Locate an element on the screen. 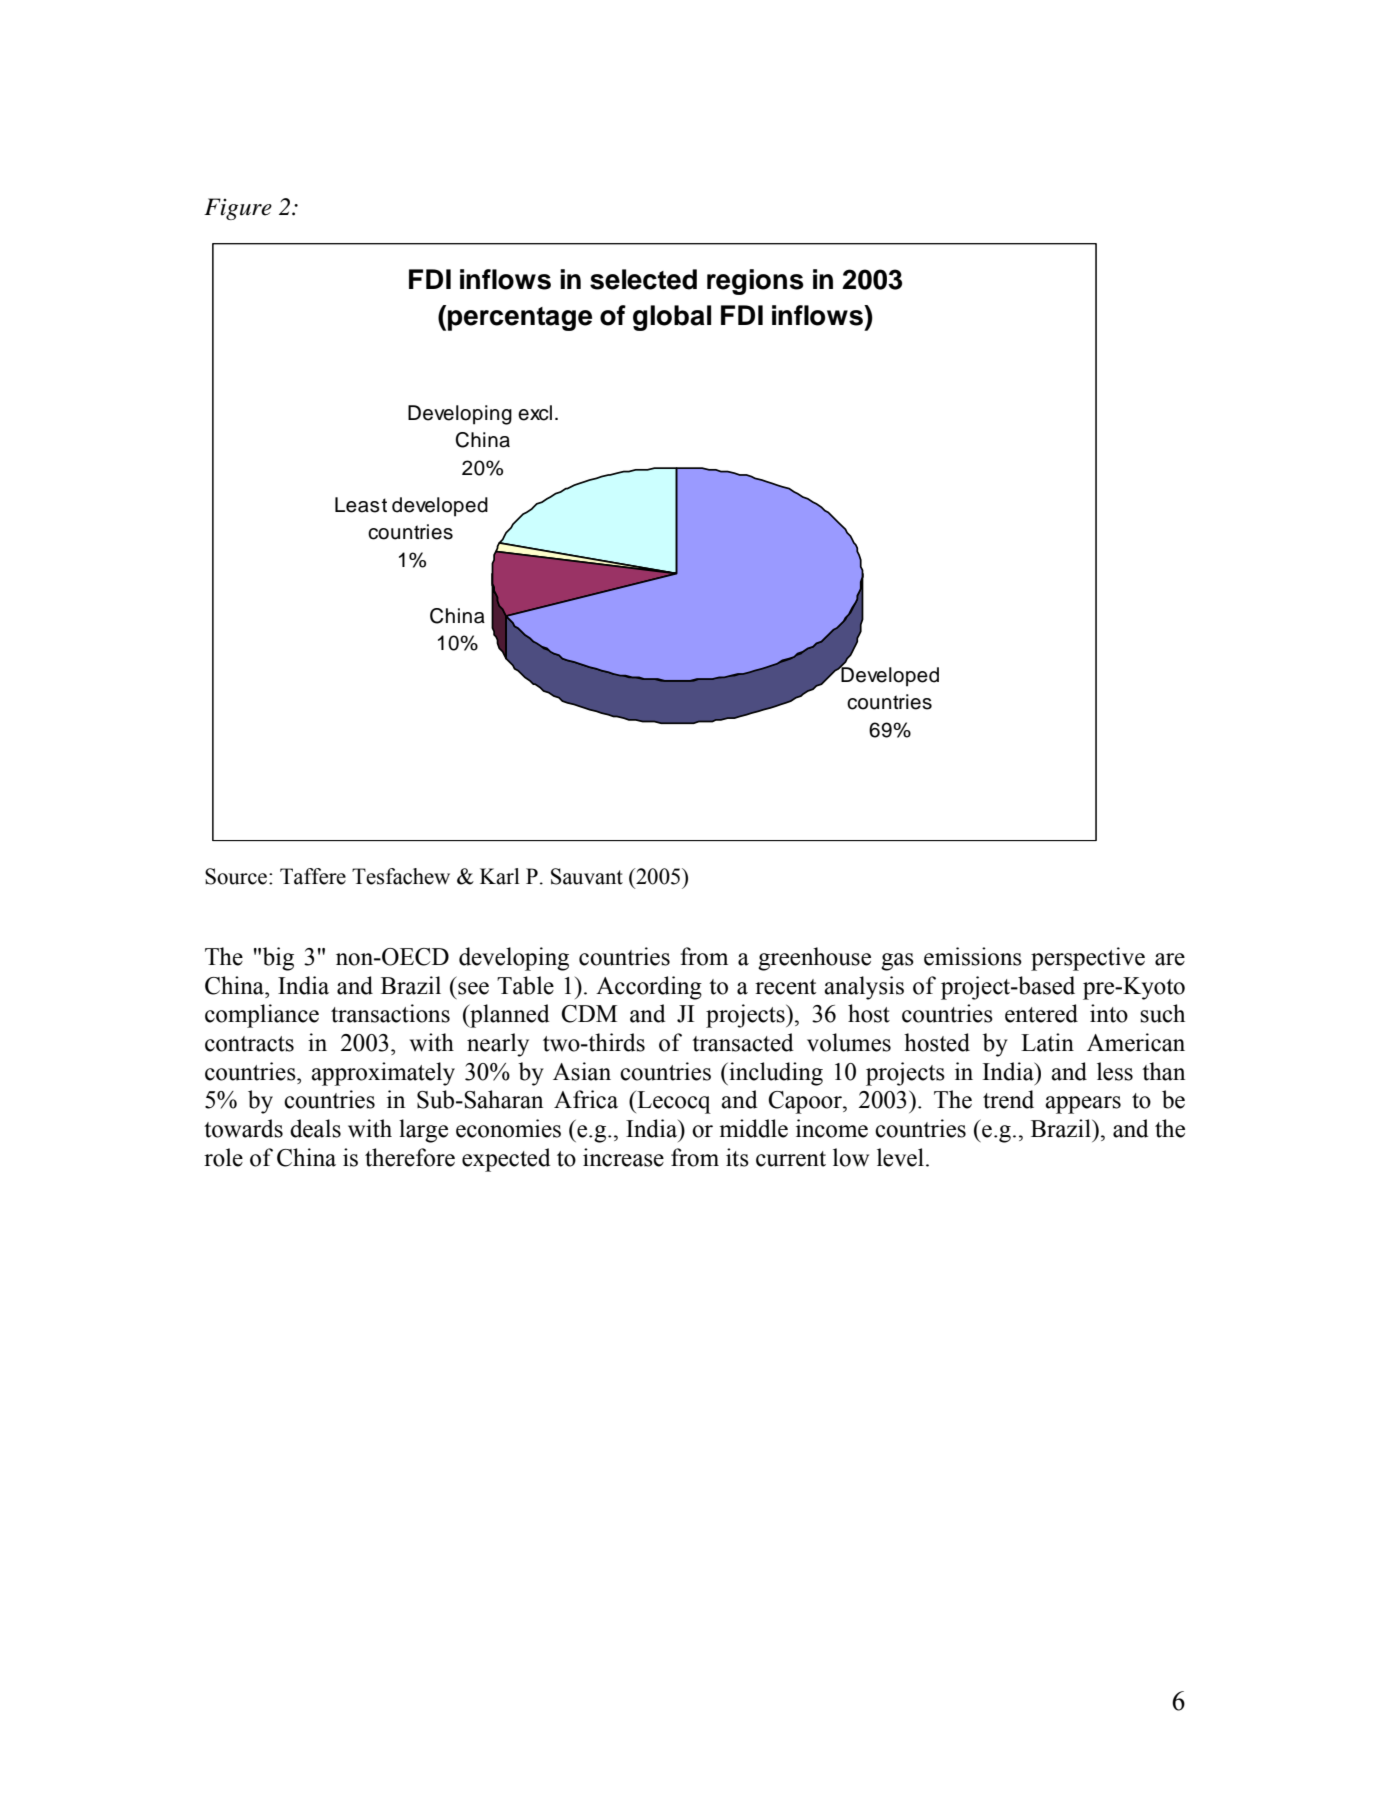  deals is located at coordinates (315, 1128).
